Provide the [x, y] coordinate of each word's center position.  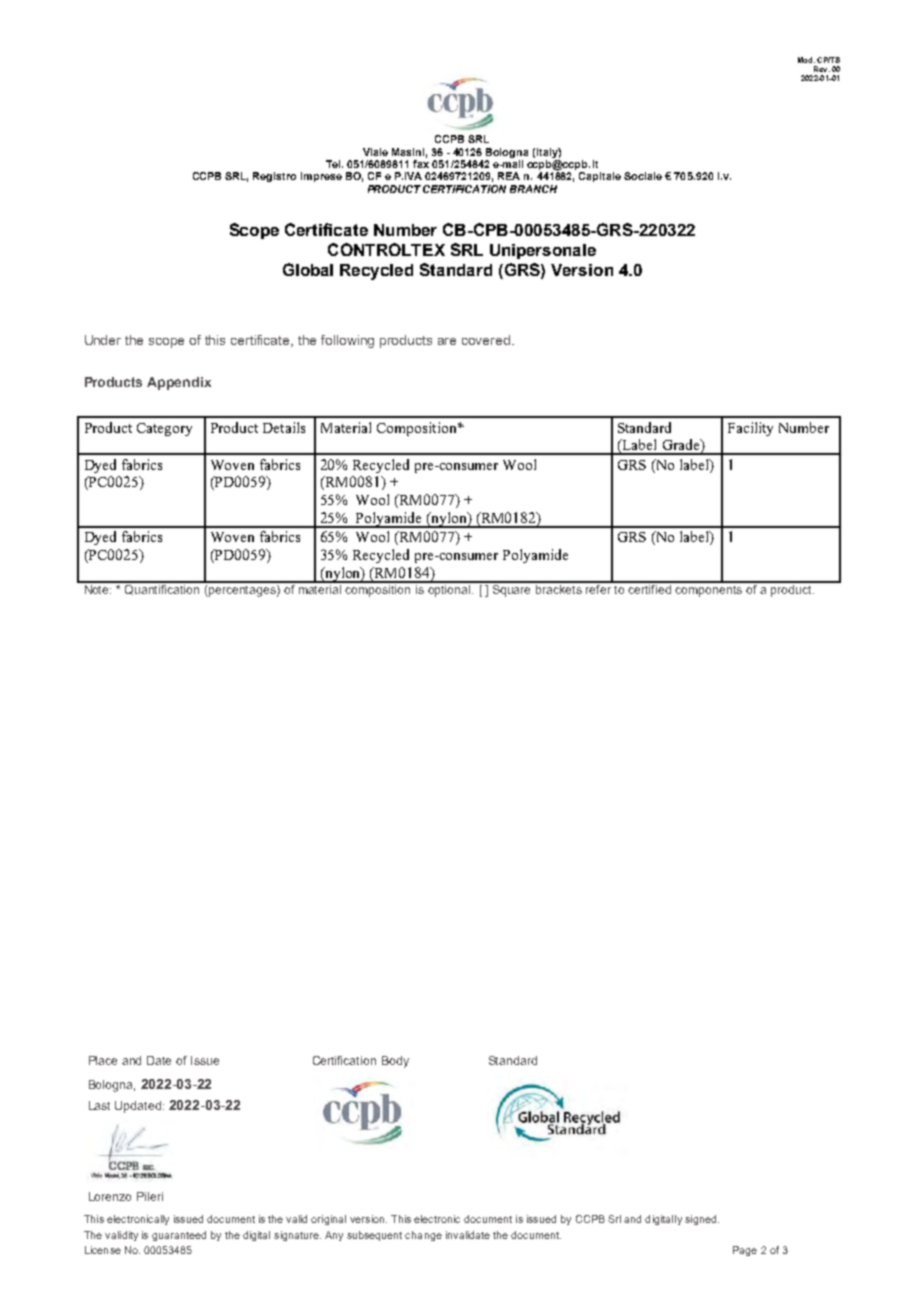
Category [164, 429]
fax [421, 164]
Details [284, 427]
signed [702, 1220]
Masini [408, 152]
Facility [750, 429]
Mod [806, 60]
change [423, 1236]
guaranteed [179, 1236]
